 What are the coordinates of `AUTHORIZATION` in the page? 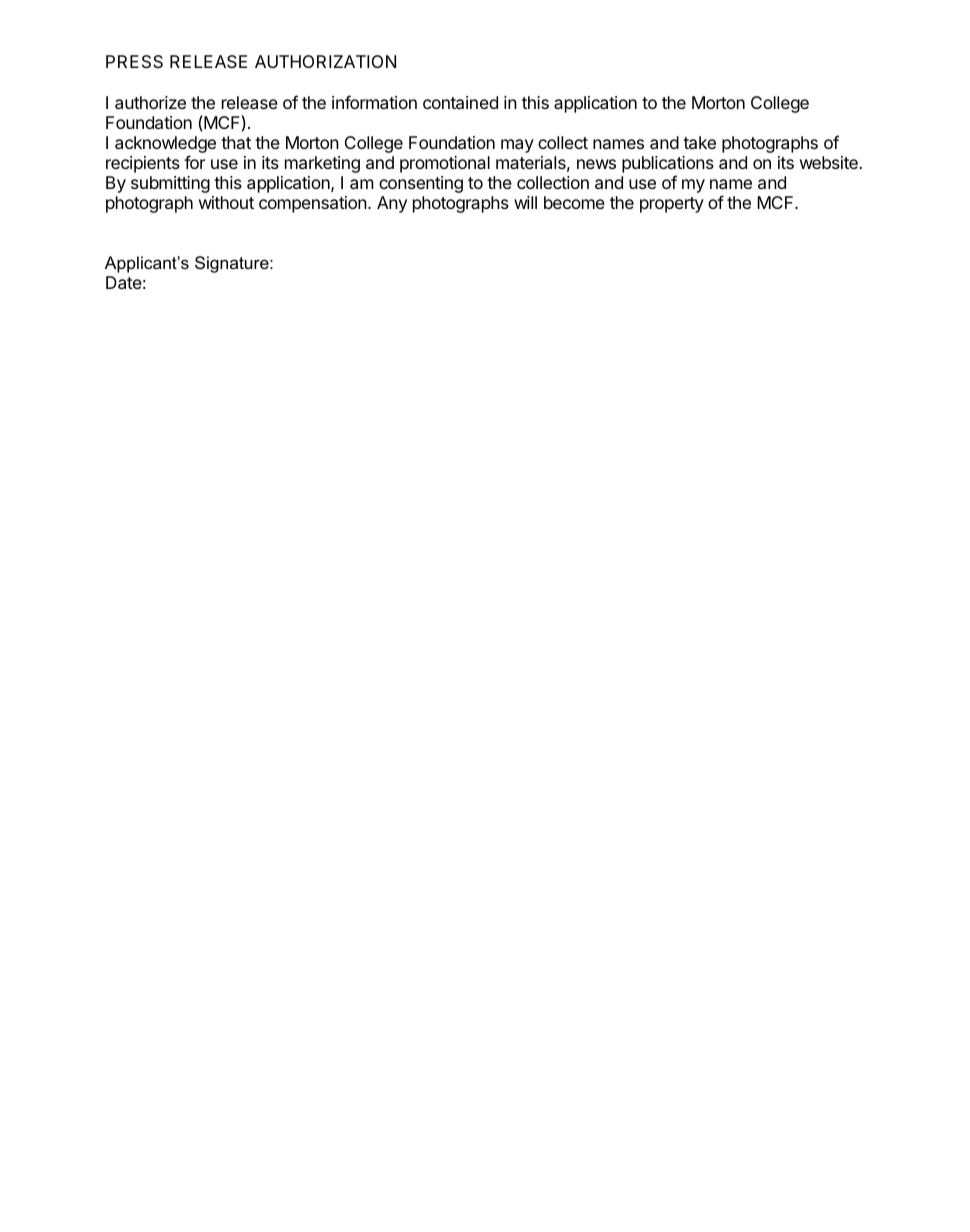 It's located at (325, 61).
